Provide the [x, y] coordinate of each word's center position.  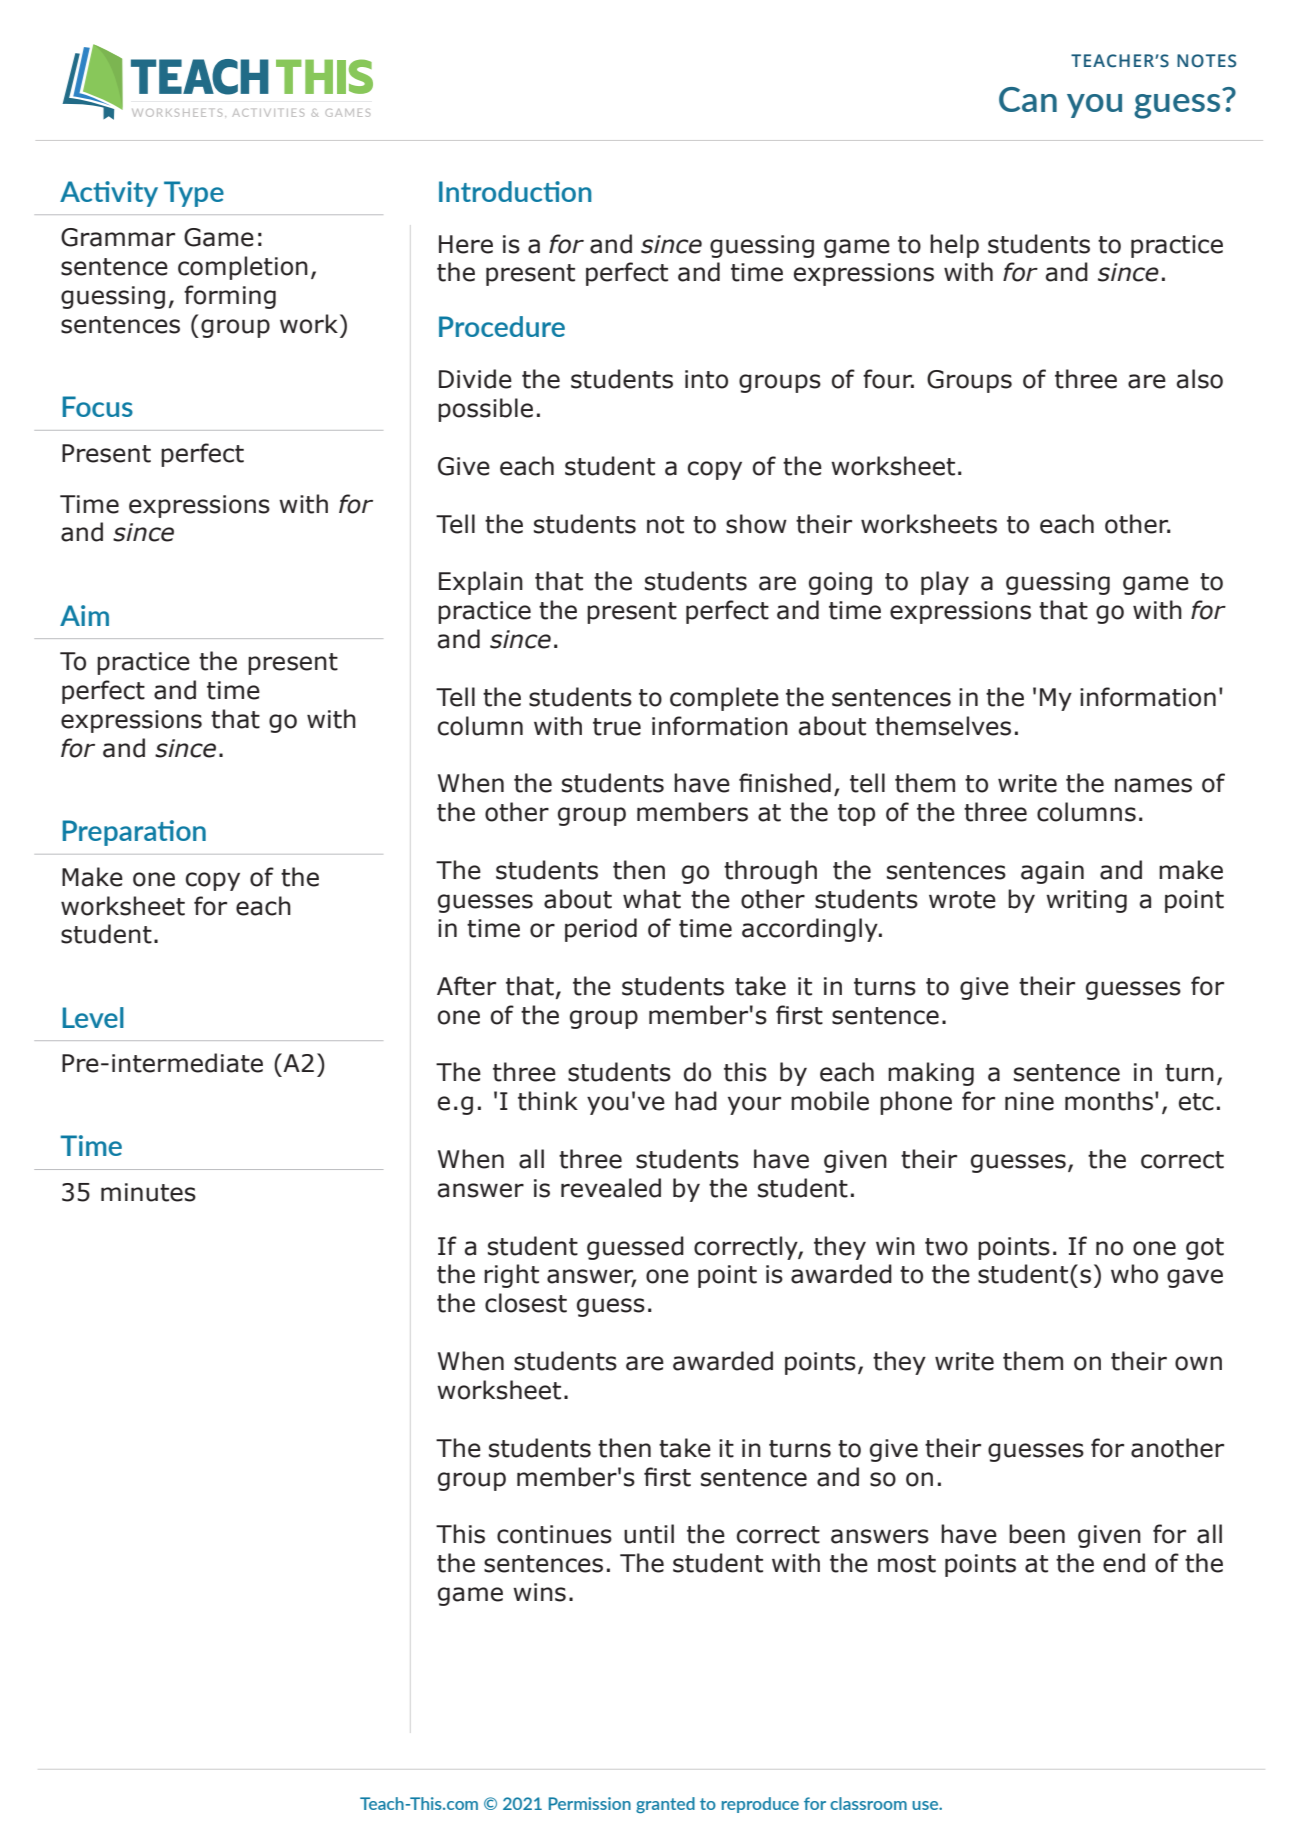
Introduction [515, 191]
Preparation [134, 833]
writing [1086, 901]
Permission [590, 1803]
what [652, 899]
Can [1028, 99]
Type [194, 194]
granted [665, 1805]
